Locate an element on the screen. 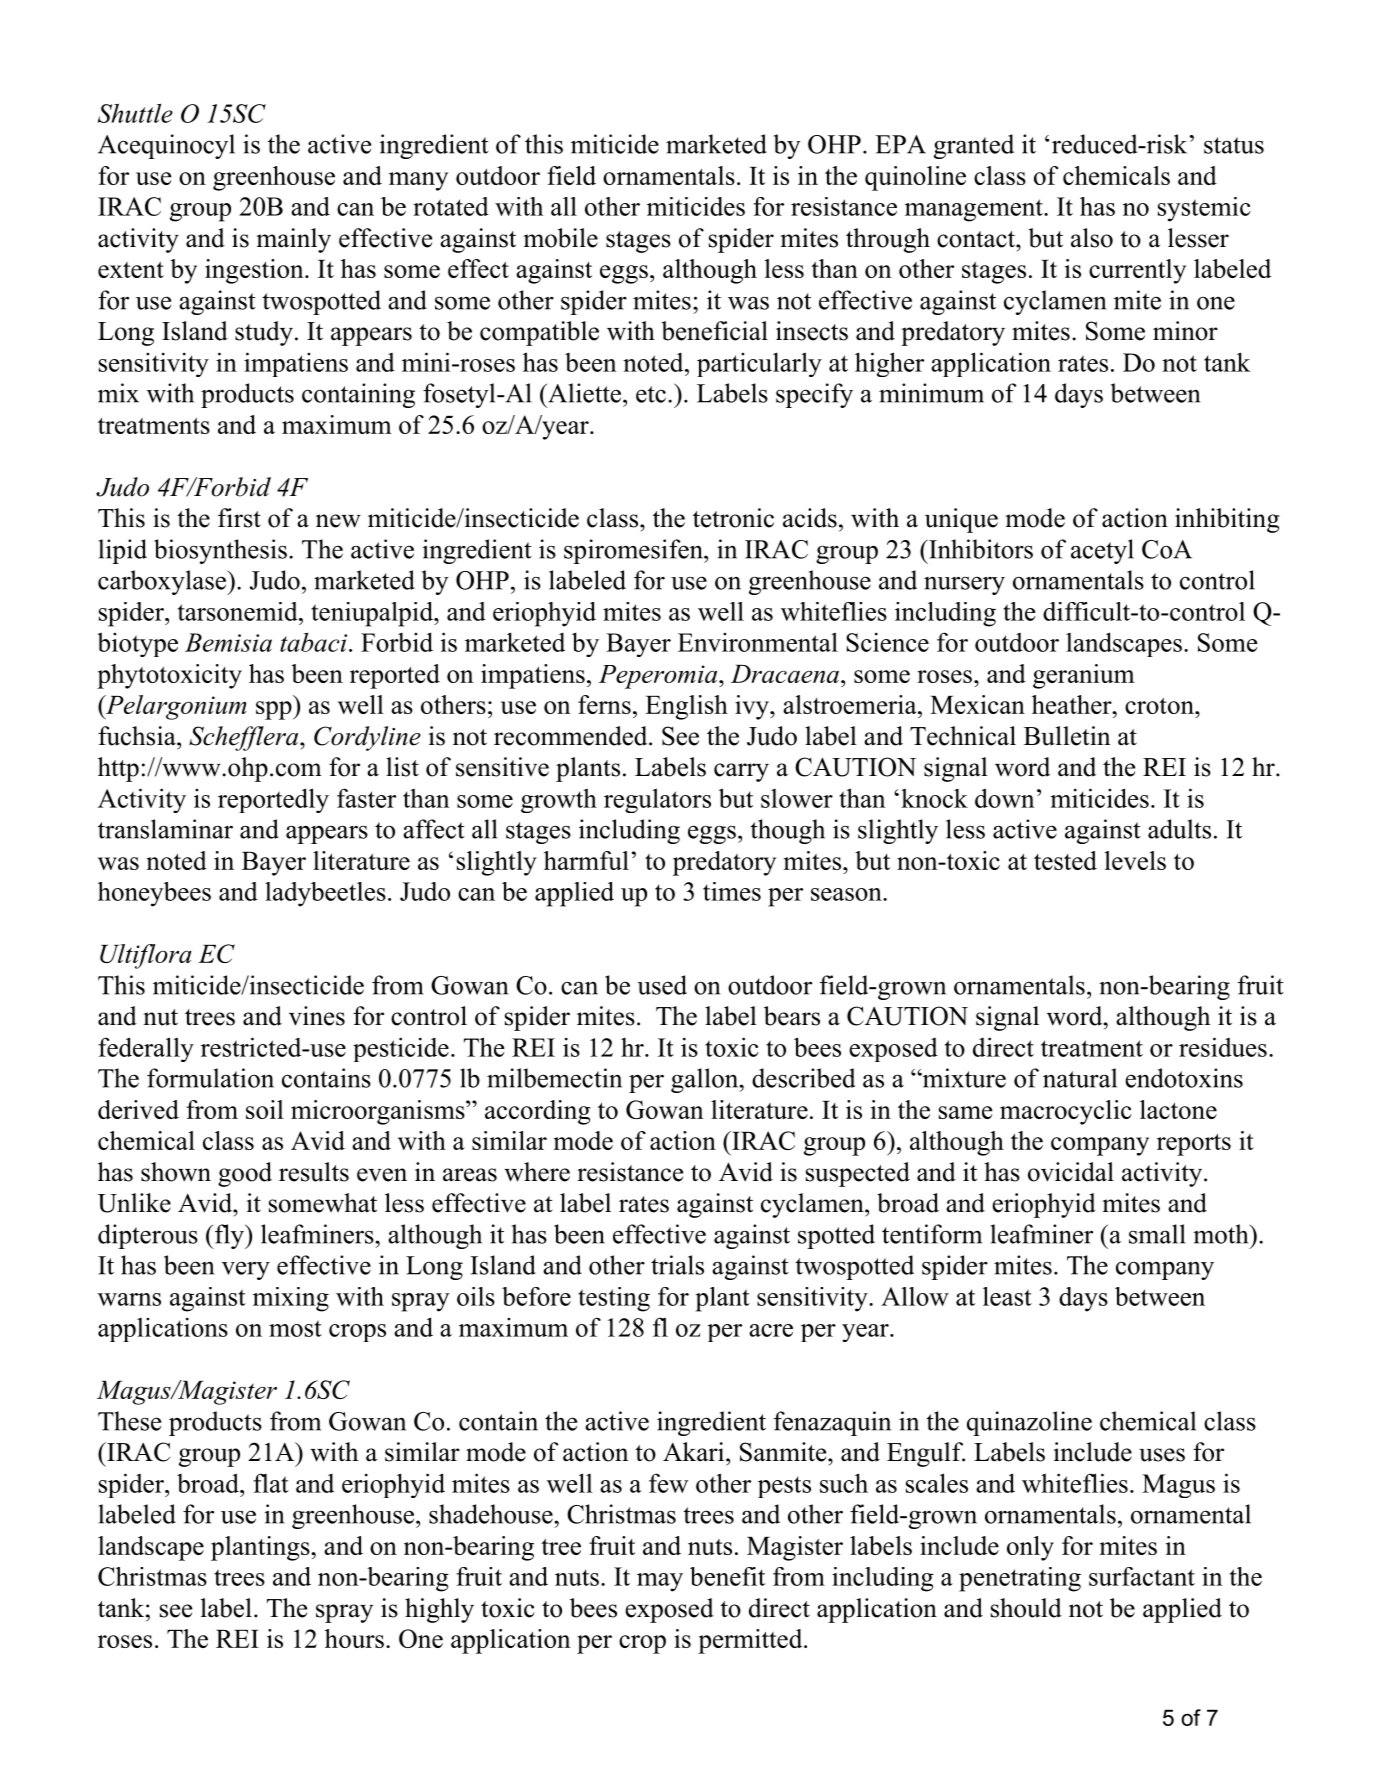 The image size is (1381, 1787). also is located at coordinates (1092, 238).
